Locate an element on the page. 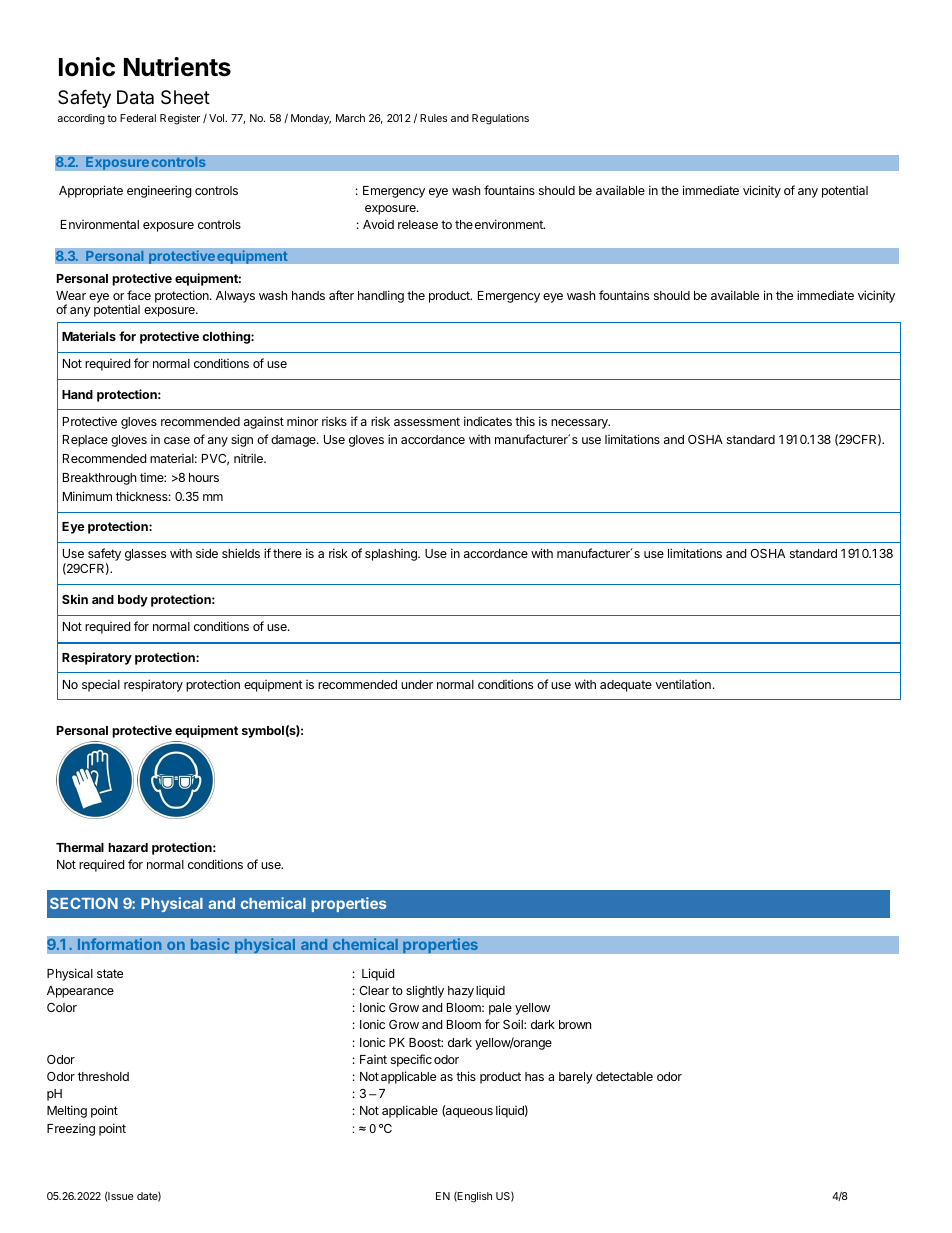 Image resolution: width=952 pixels, height=1233 pixels. Regulations is located at coordinates (500, 119).
